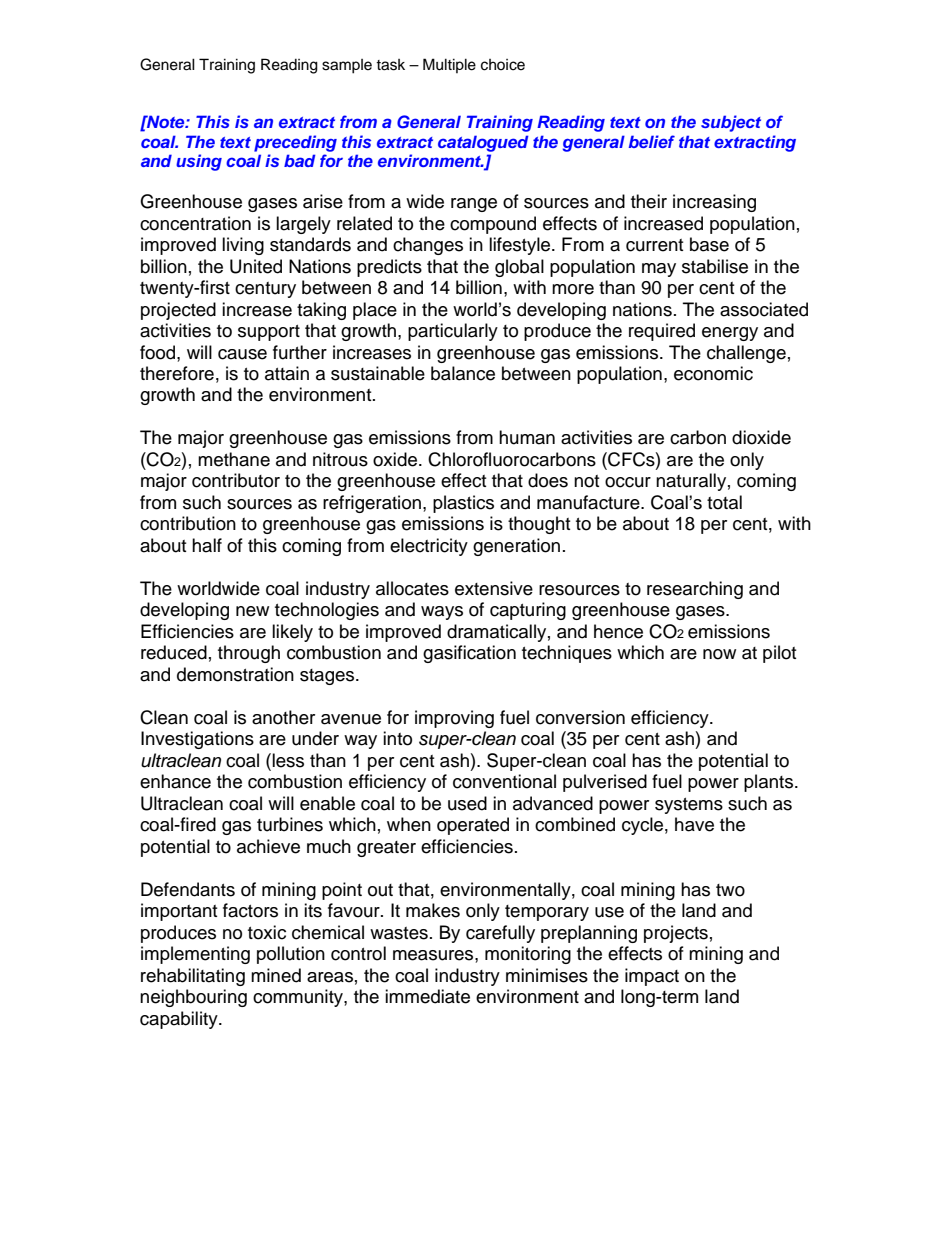  I want to click on total, so click(724, 502).
